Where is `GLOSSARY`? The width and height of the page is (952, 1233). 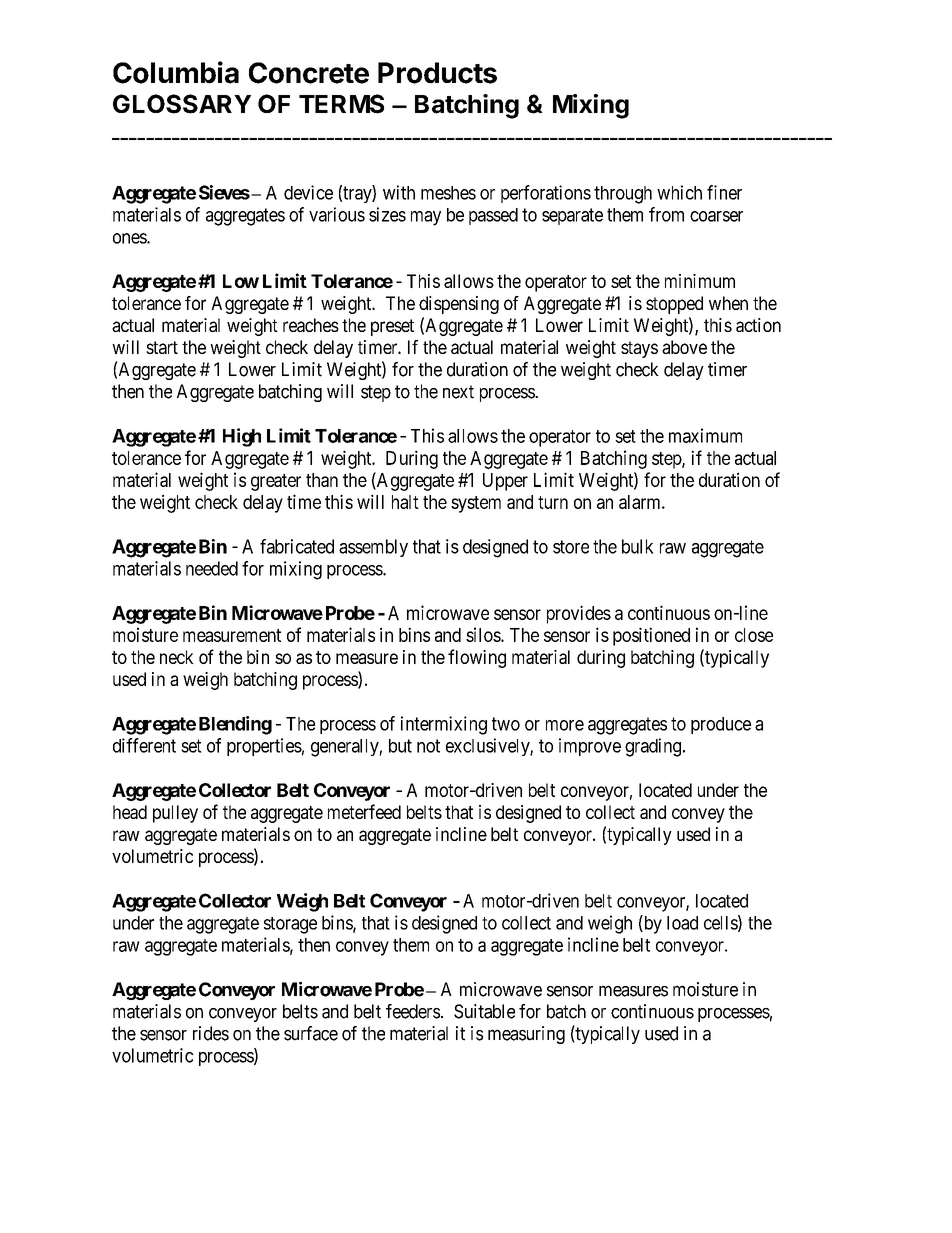 GLOSSARY is located at coordinates (182, 104).
